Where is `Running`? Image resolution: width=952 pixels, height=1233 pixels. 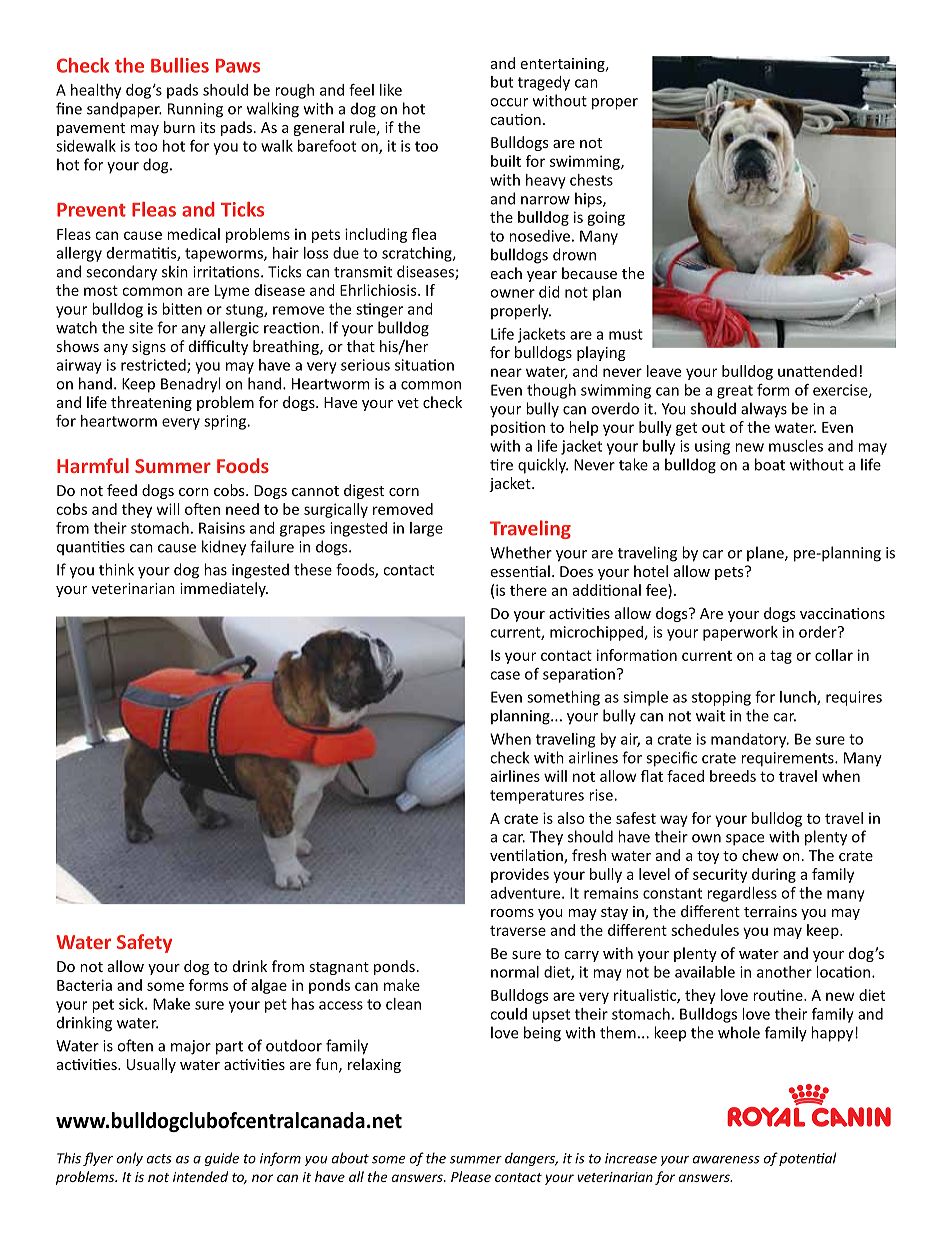
Running is located at coordinates (195, 110).
